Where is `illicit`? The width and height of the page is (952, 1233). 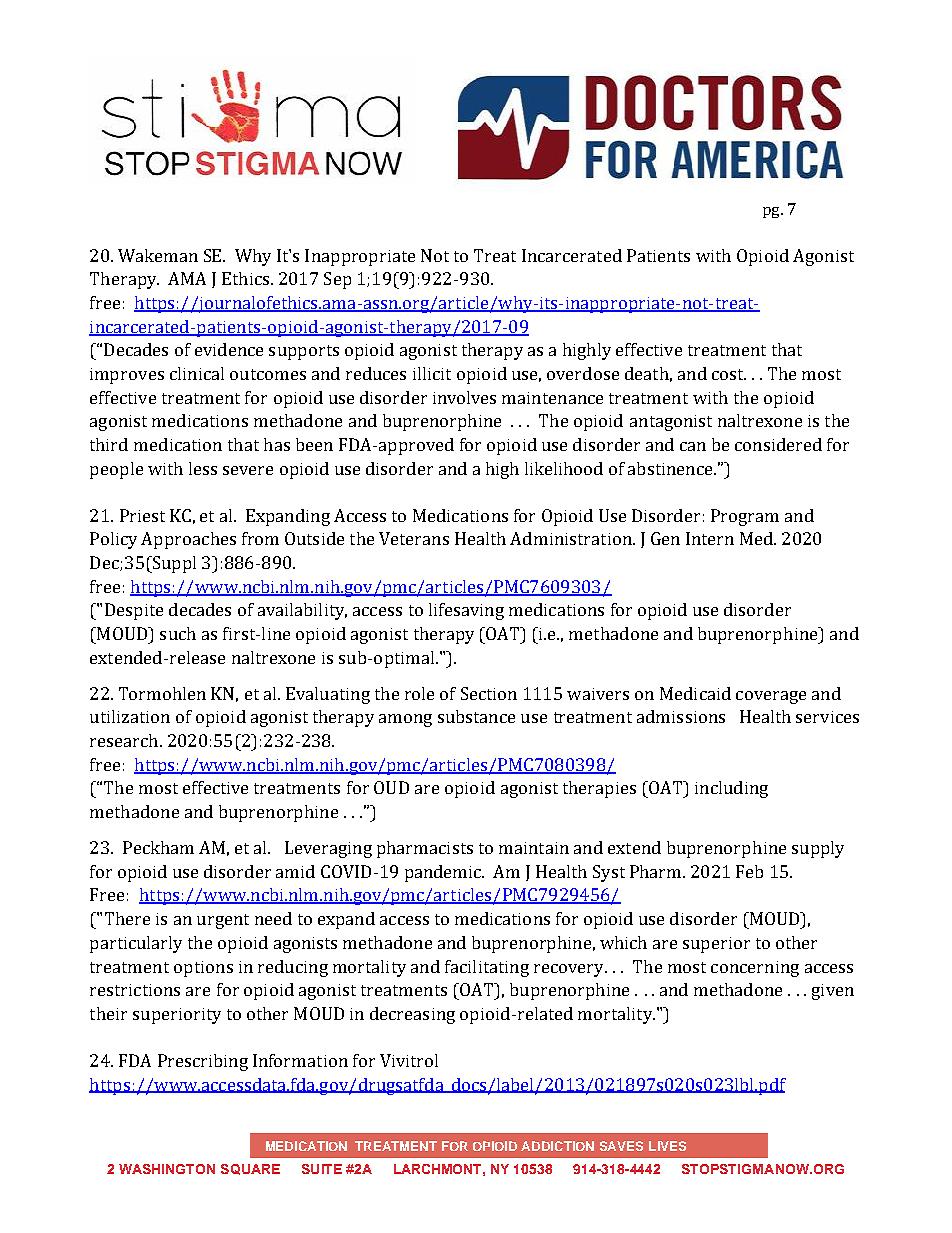
illicit is located at coordinates (432, 373).
